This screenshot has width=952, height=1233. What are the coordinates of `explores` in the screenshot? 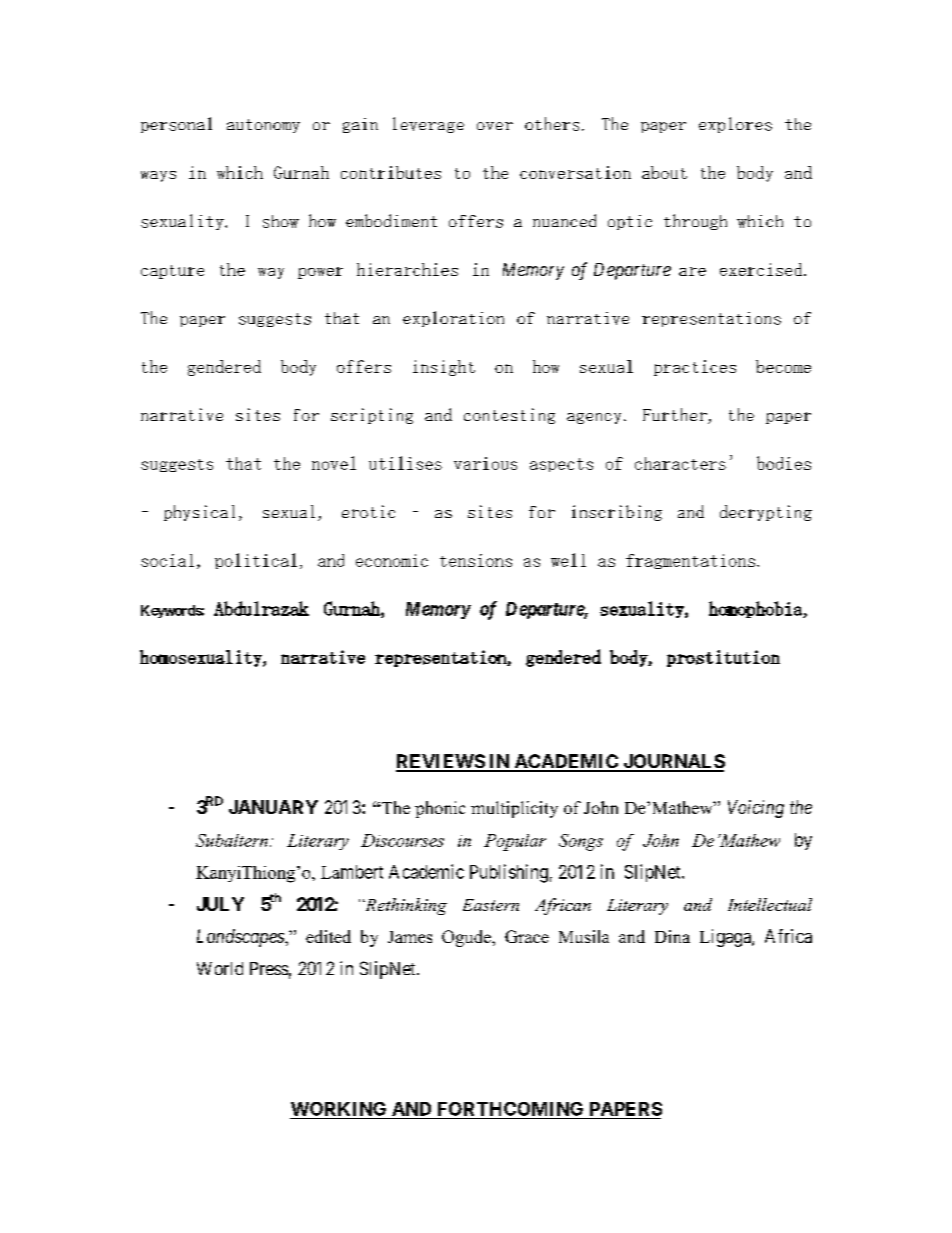 It's located at (735, 125).
